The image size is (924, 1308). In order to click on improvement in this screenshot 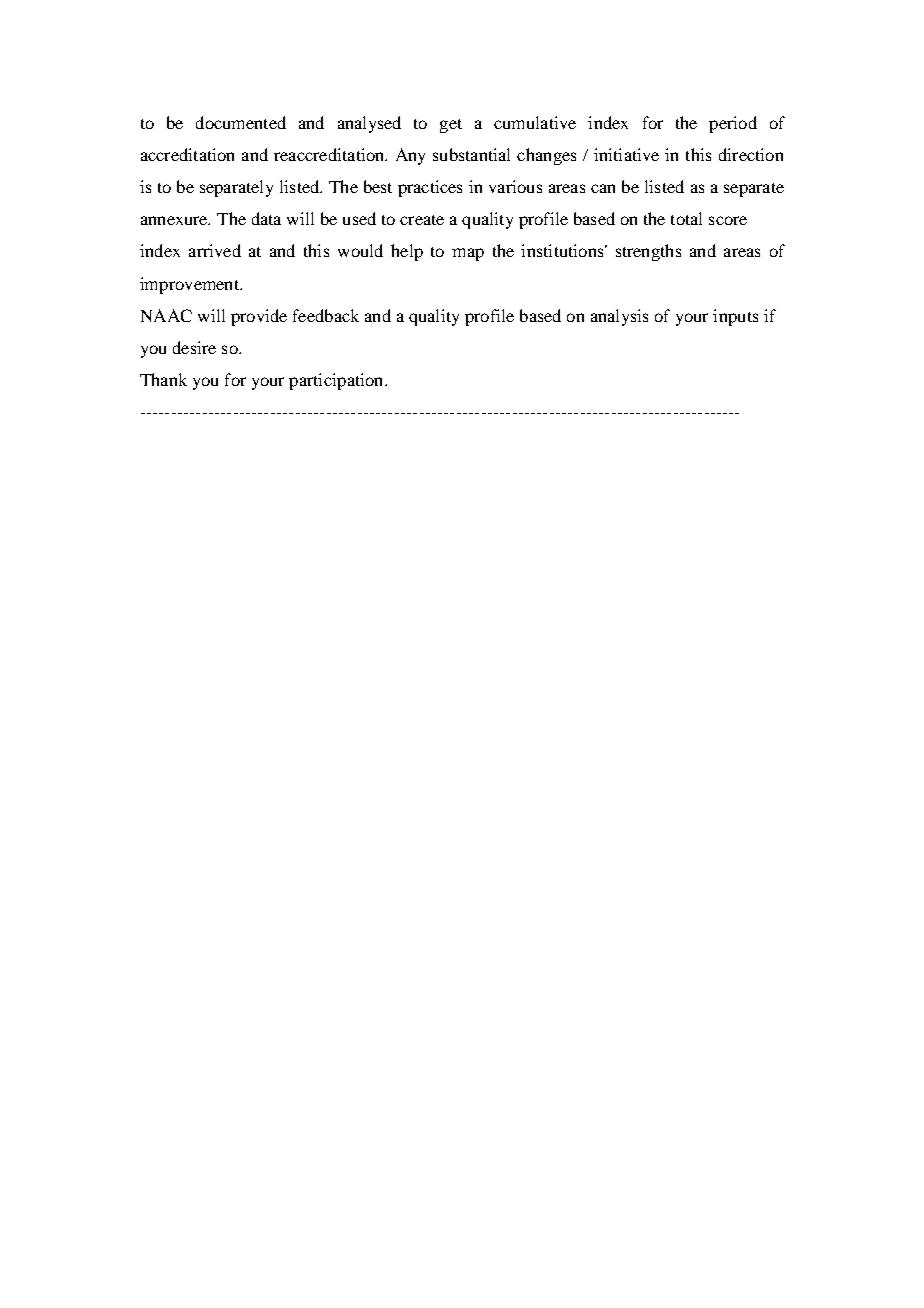, I will do `click(190, 285)`.
